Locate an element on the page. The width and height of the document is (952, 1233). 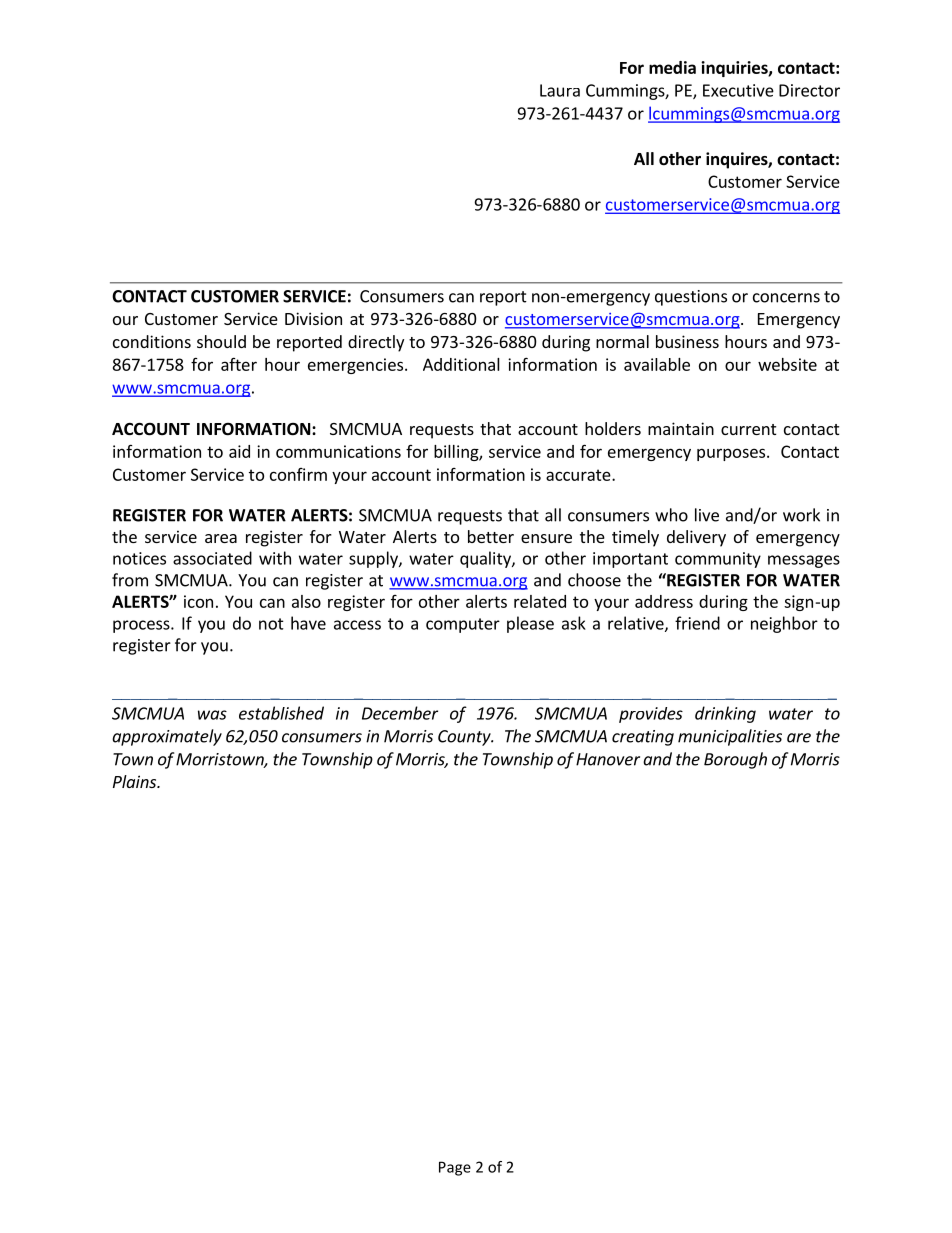
aid is located at coordinates (239, 451).
